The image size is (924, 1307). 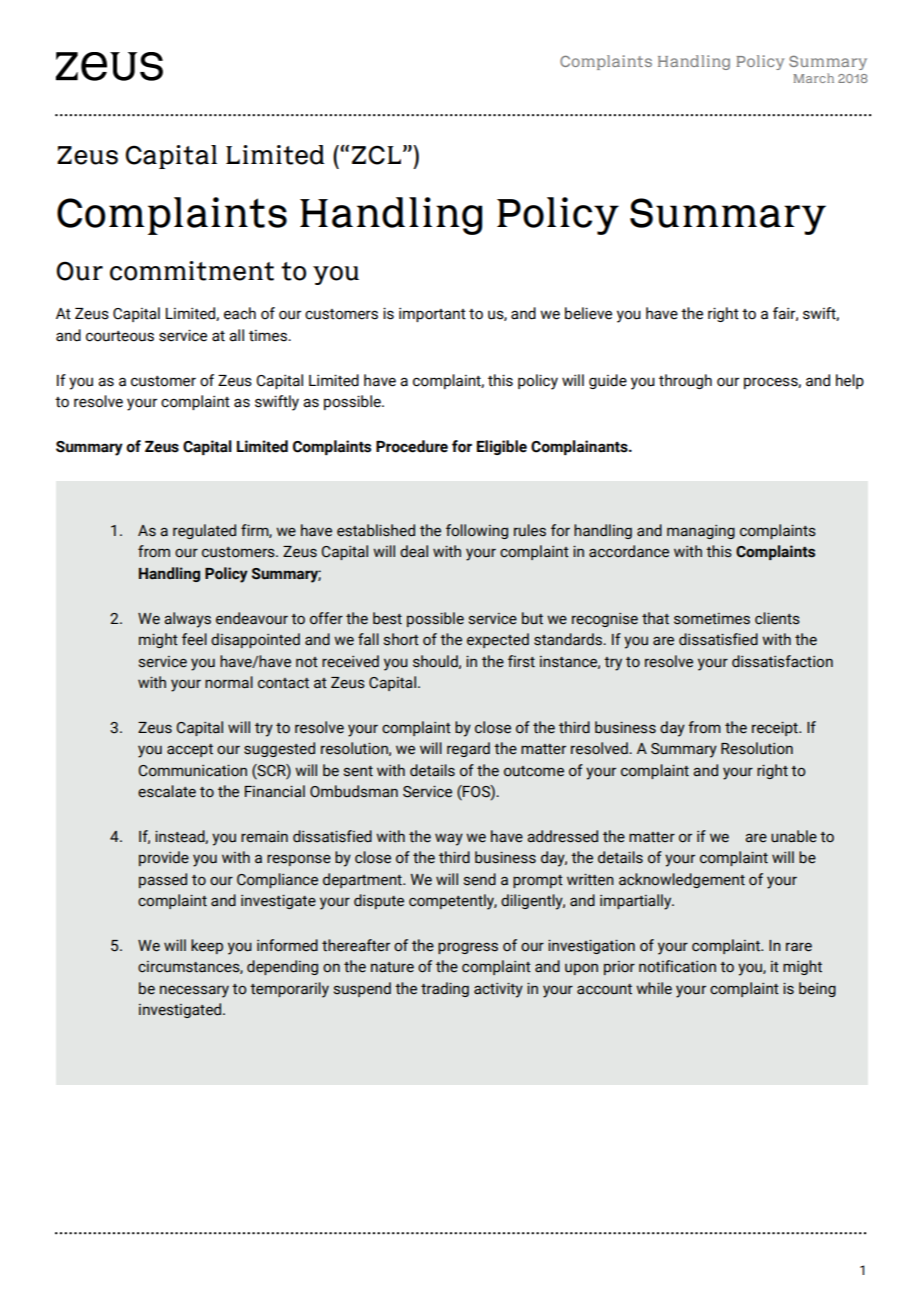 I want to click on regulated, so click(x=204, y=531).
